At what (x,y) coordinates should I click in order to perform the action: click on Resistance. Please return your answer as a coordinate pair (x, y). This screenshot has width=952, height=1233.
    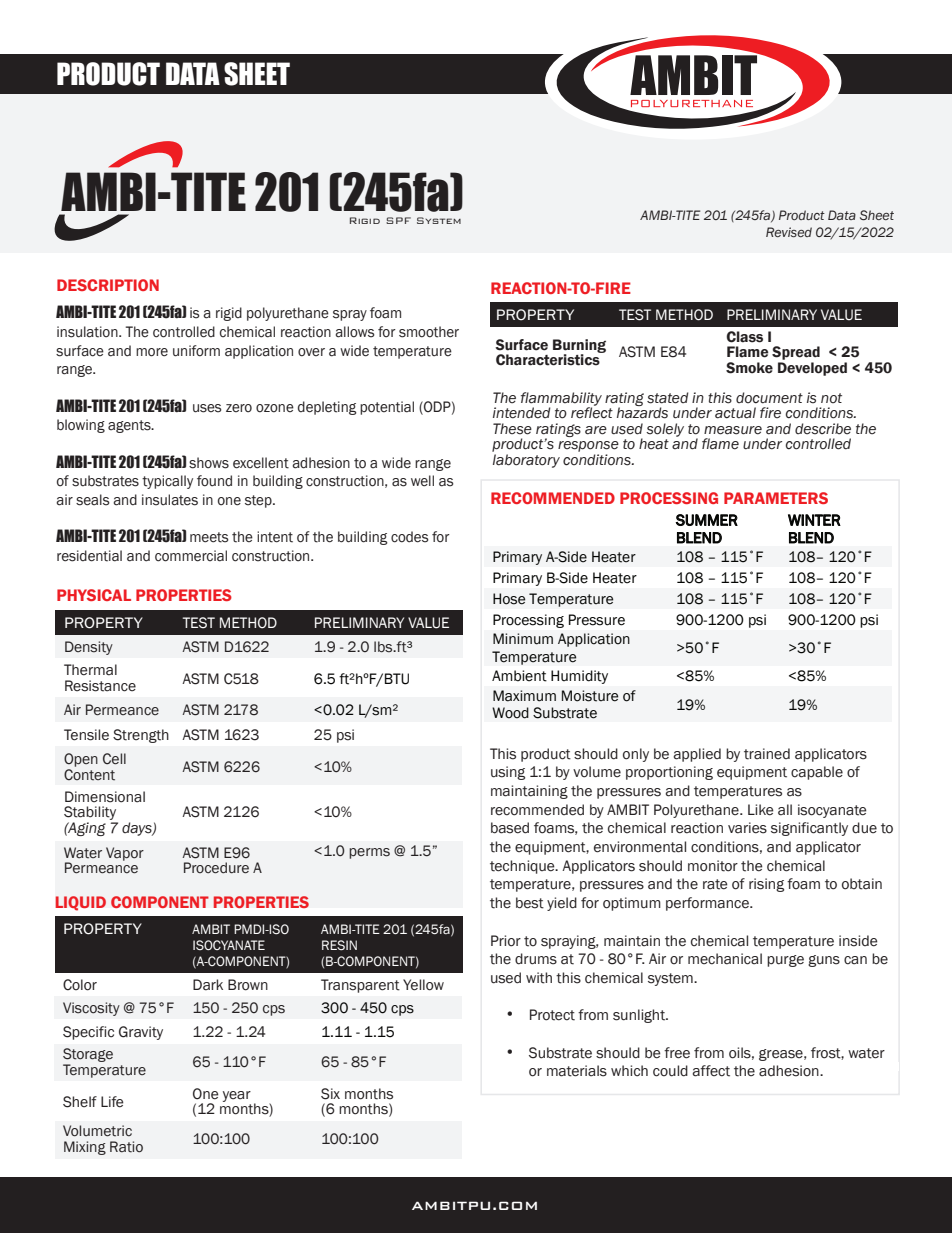
    Looking at the image, I should click on (100, 686).
